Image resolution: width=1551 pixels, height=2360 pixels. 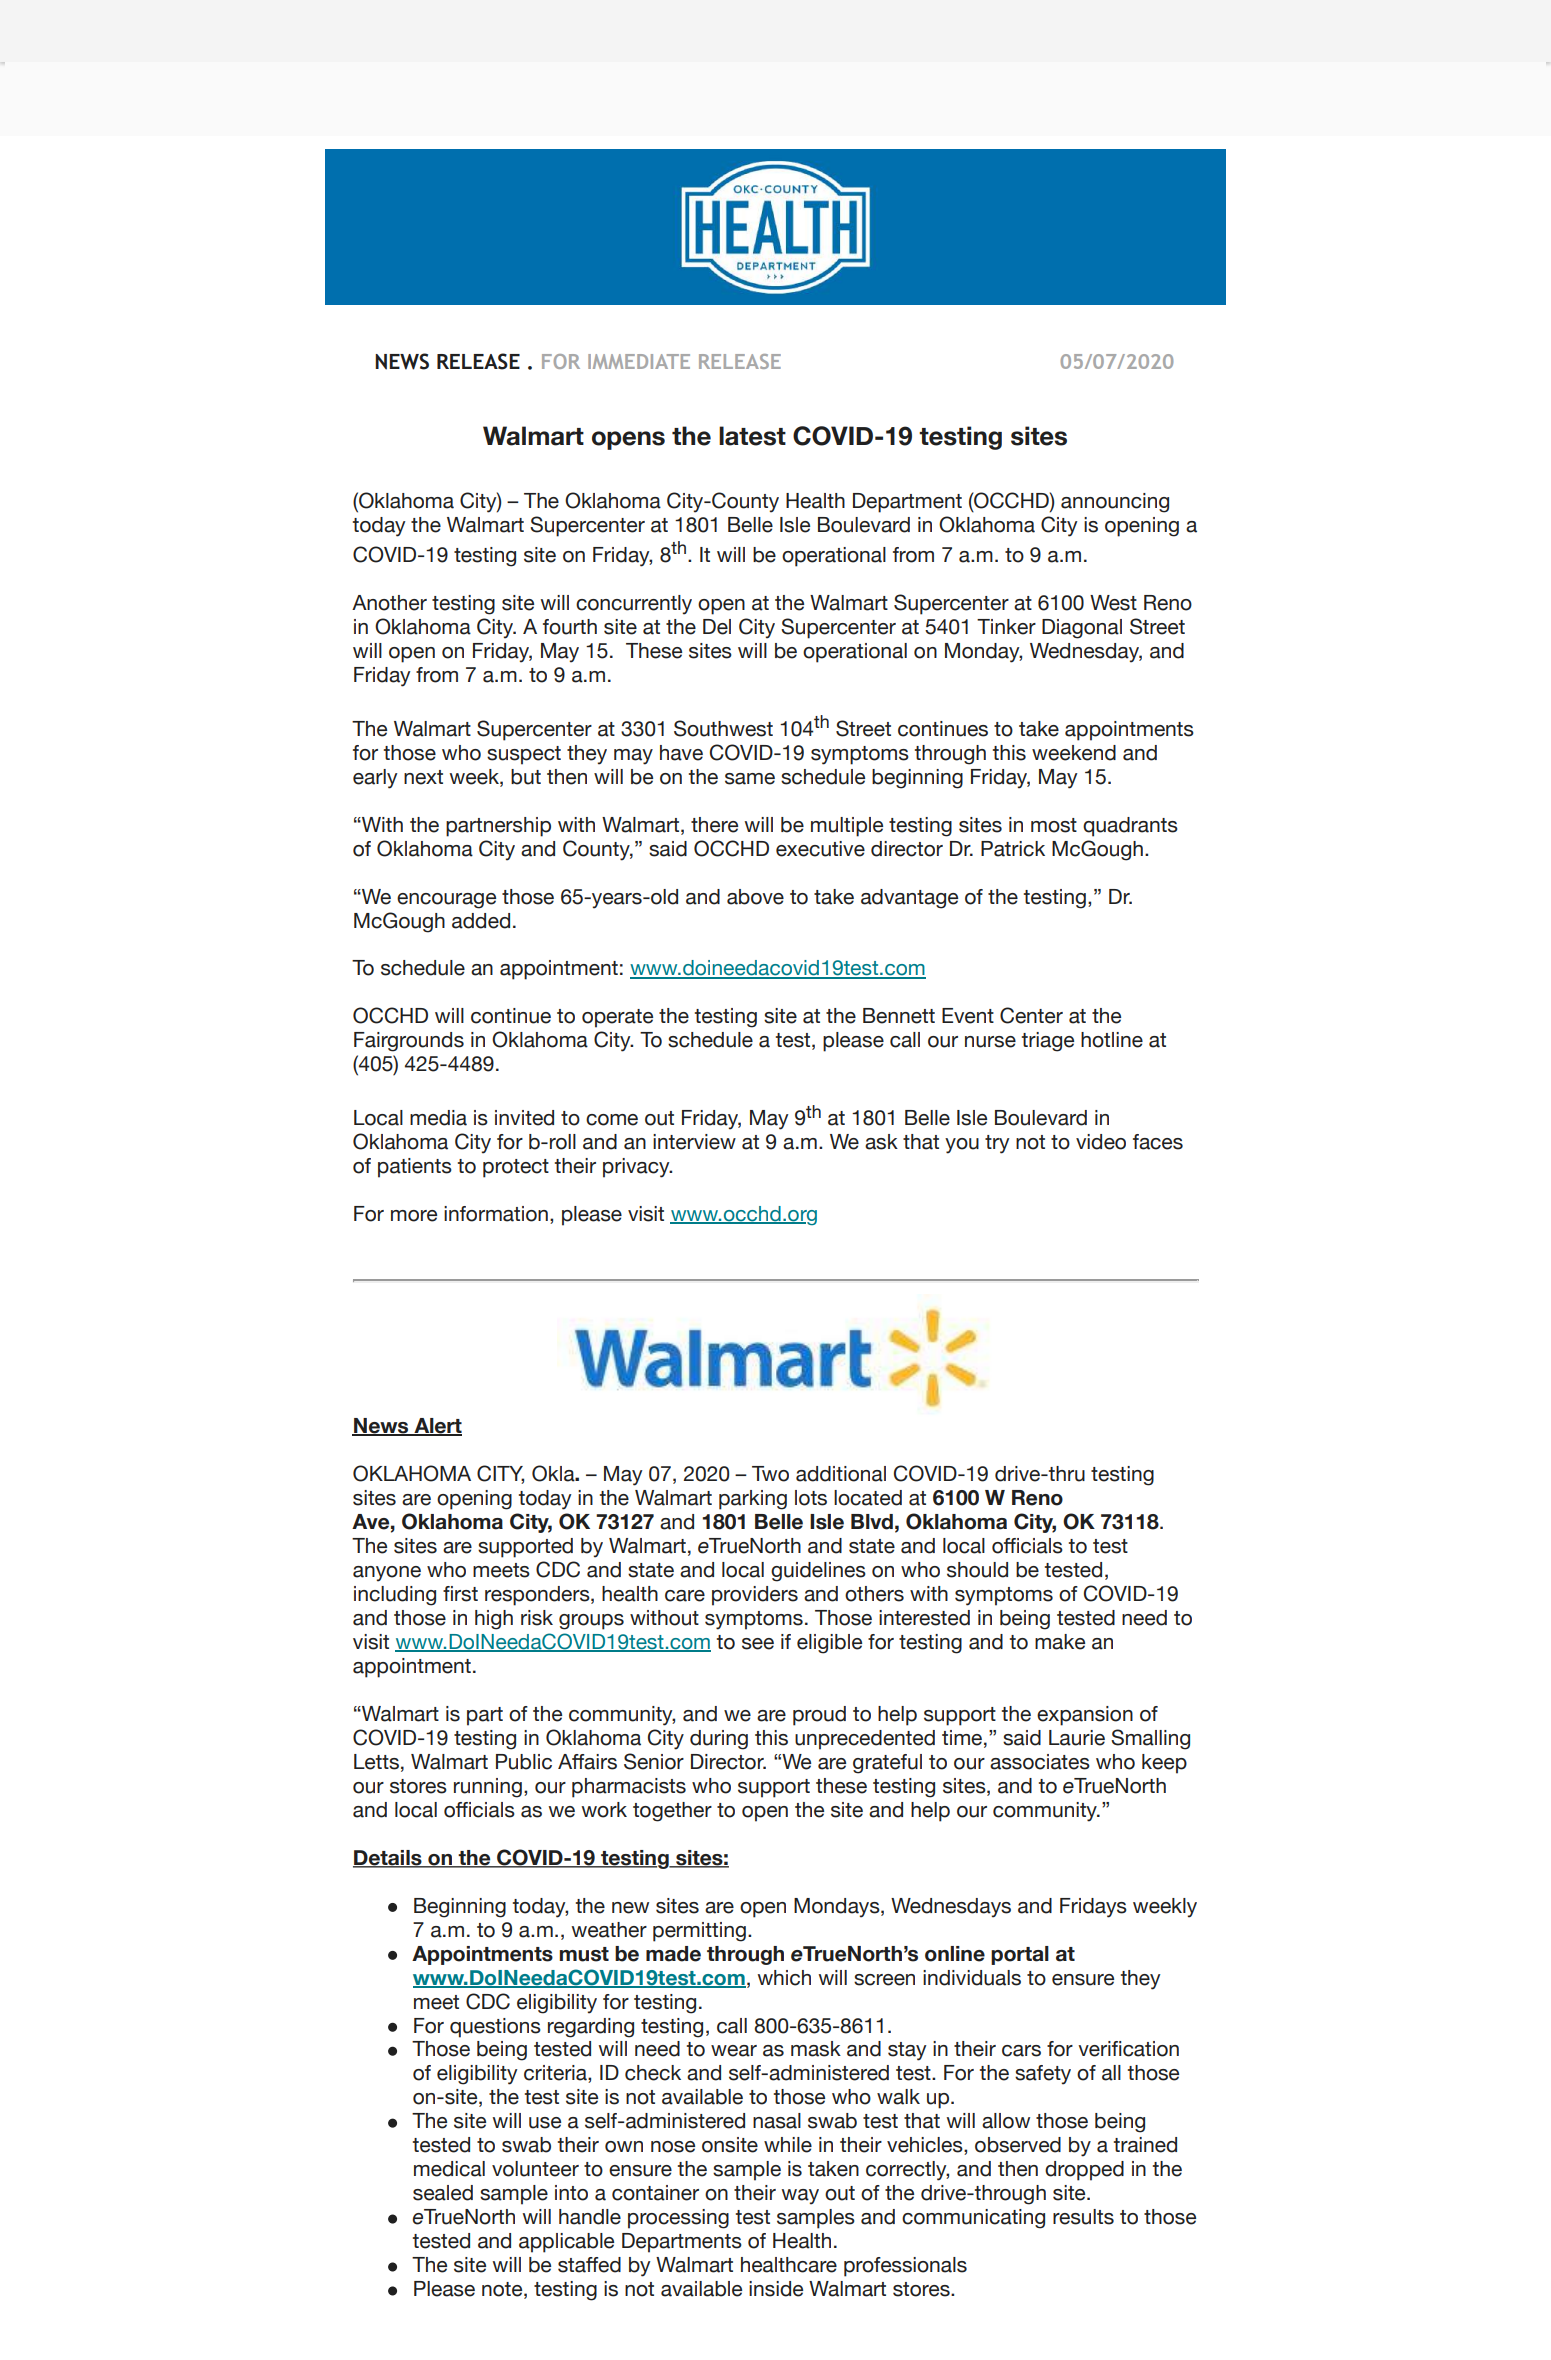 What do you see at coordinates (443, 2193) in the document?
I see `sealed` at bounding box center [443, 2193].
